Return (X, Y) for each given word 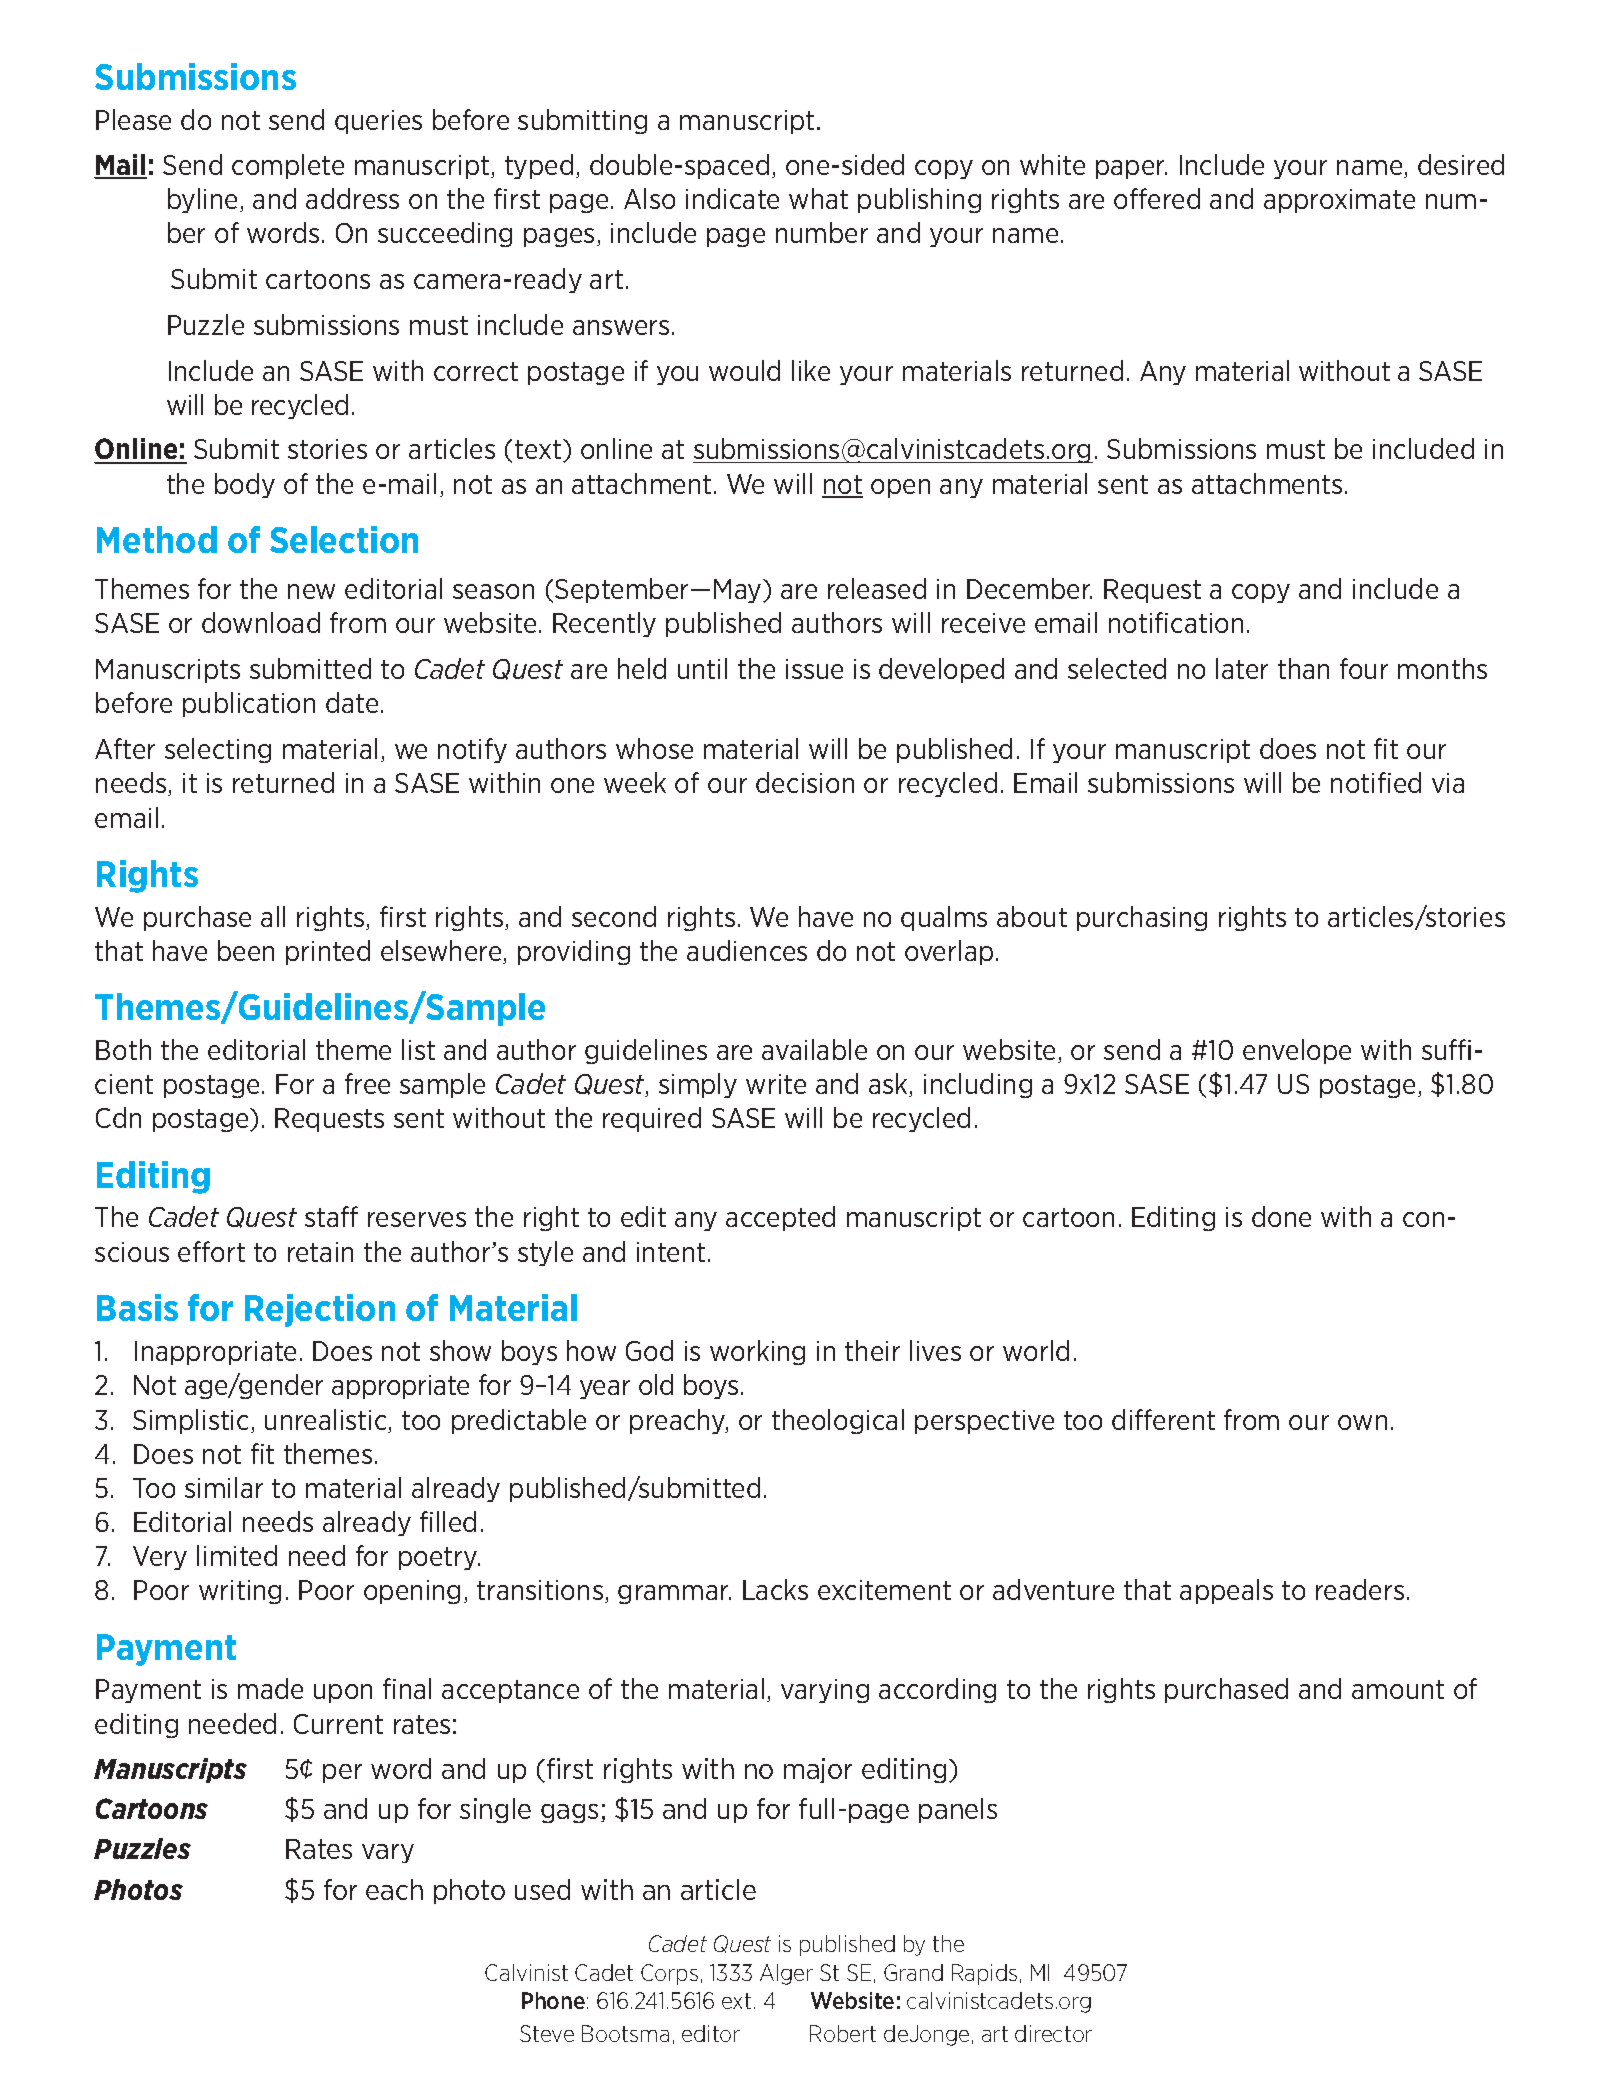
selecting (218, 750)
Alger (786, 1974)
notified (1376, 782)
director (1053, 2033)
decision (805, 782)
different (1163, 1419)
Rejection (320, 1310)
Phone (553, 2000)
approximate (1339, 201)
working (757, 1352)
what (818, 198)
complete (288, 166)
